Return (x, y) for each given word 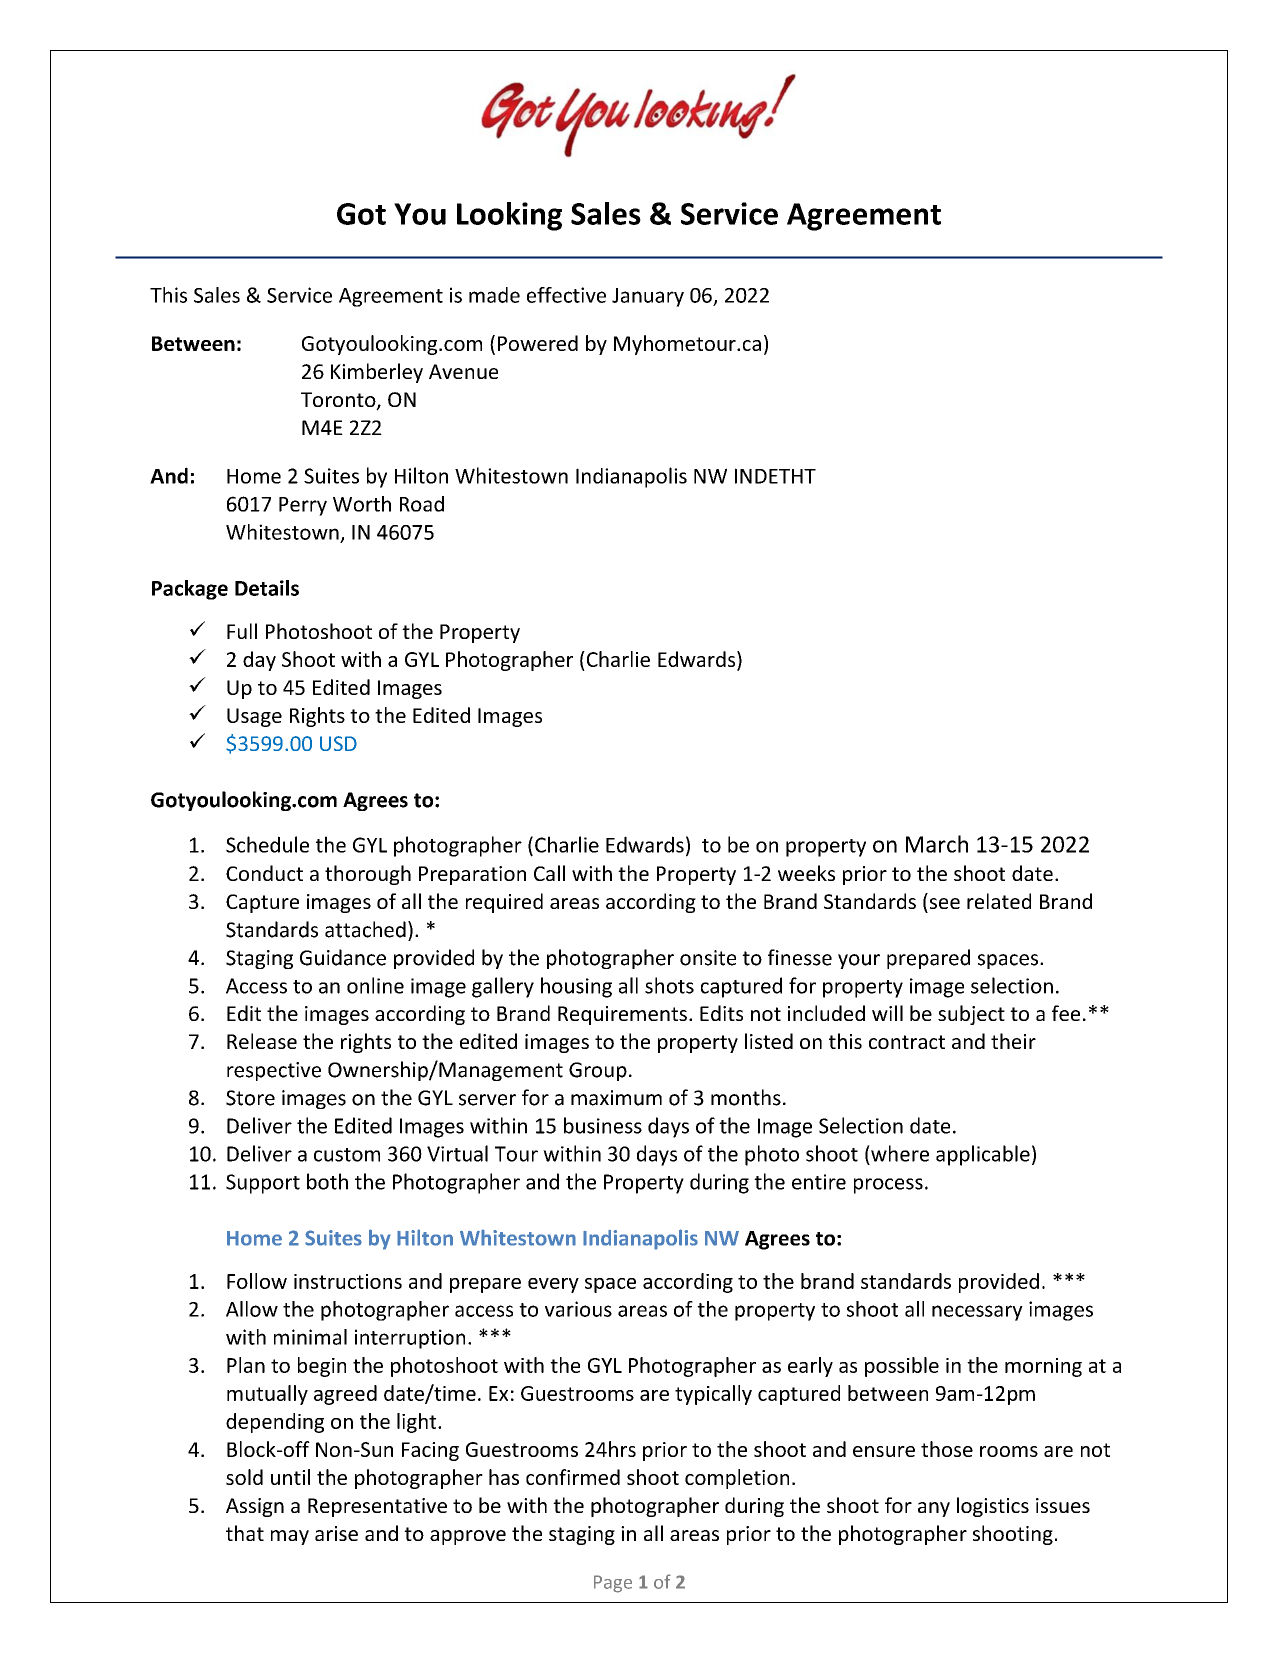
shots (669, 985)
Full (242, 631)
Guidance (343, 957)
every (553, 1285)
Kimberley (377, 373)
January (648, 297)
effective (566, 295)
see (945, 903)
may (290, 1537)
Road (422, 504)
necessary (977, 1313)
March (937, 844)
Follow (257, 1281)
